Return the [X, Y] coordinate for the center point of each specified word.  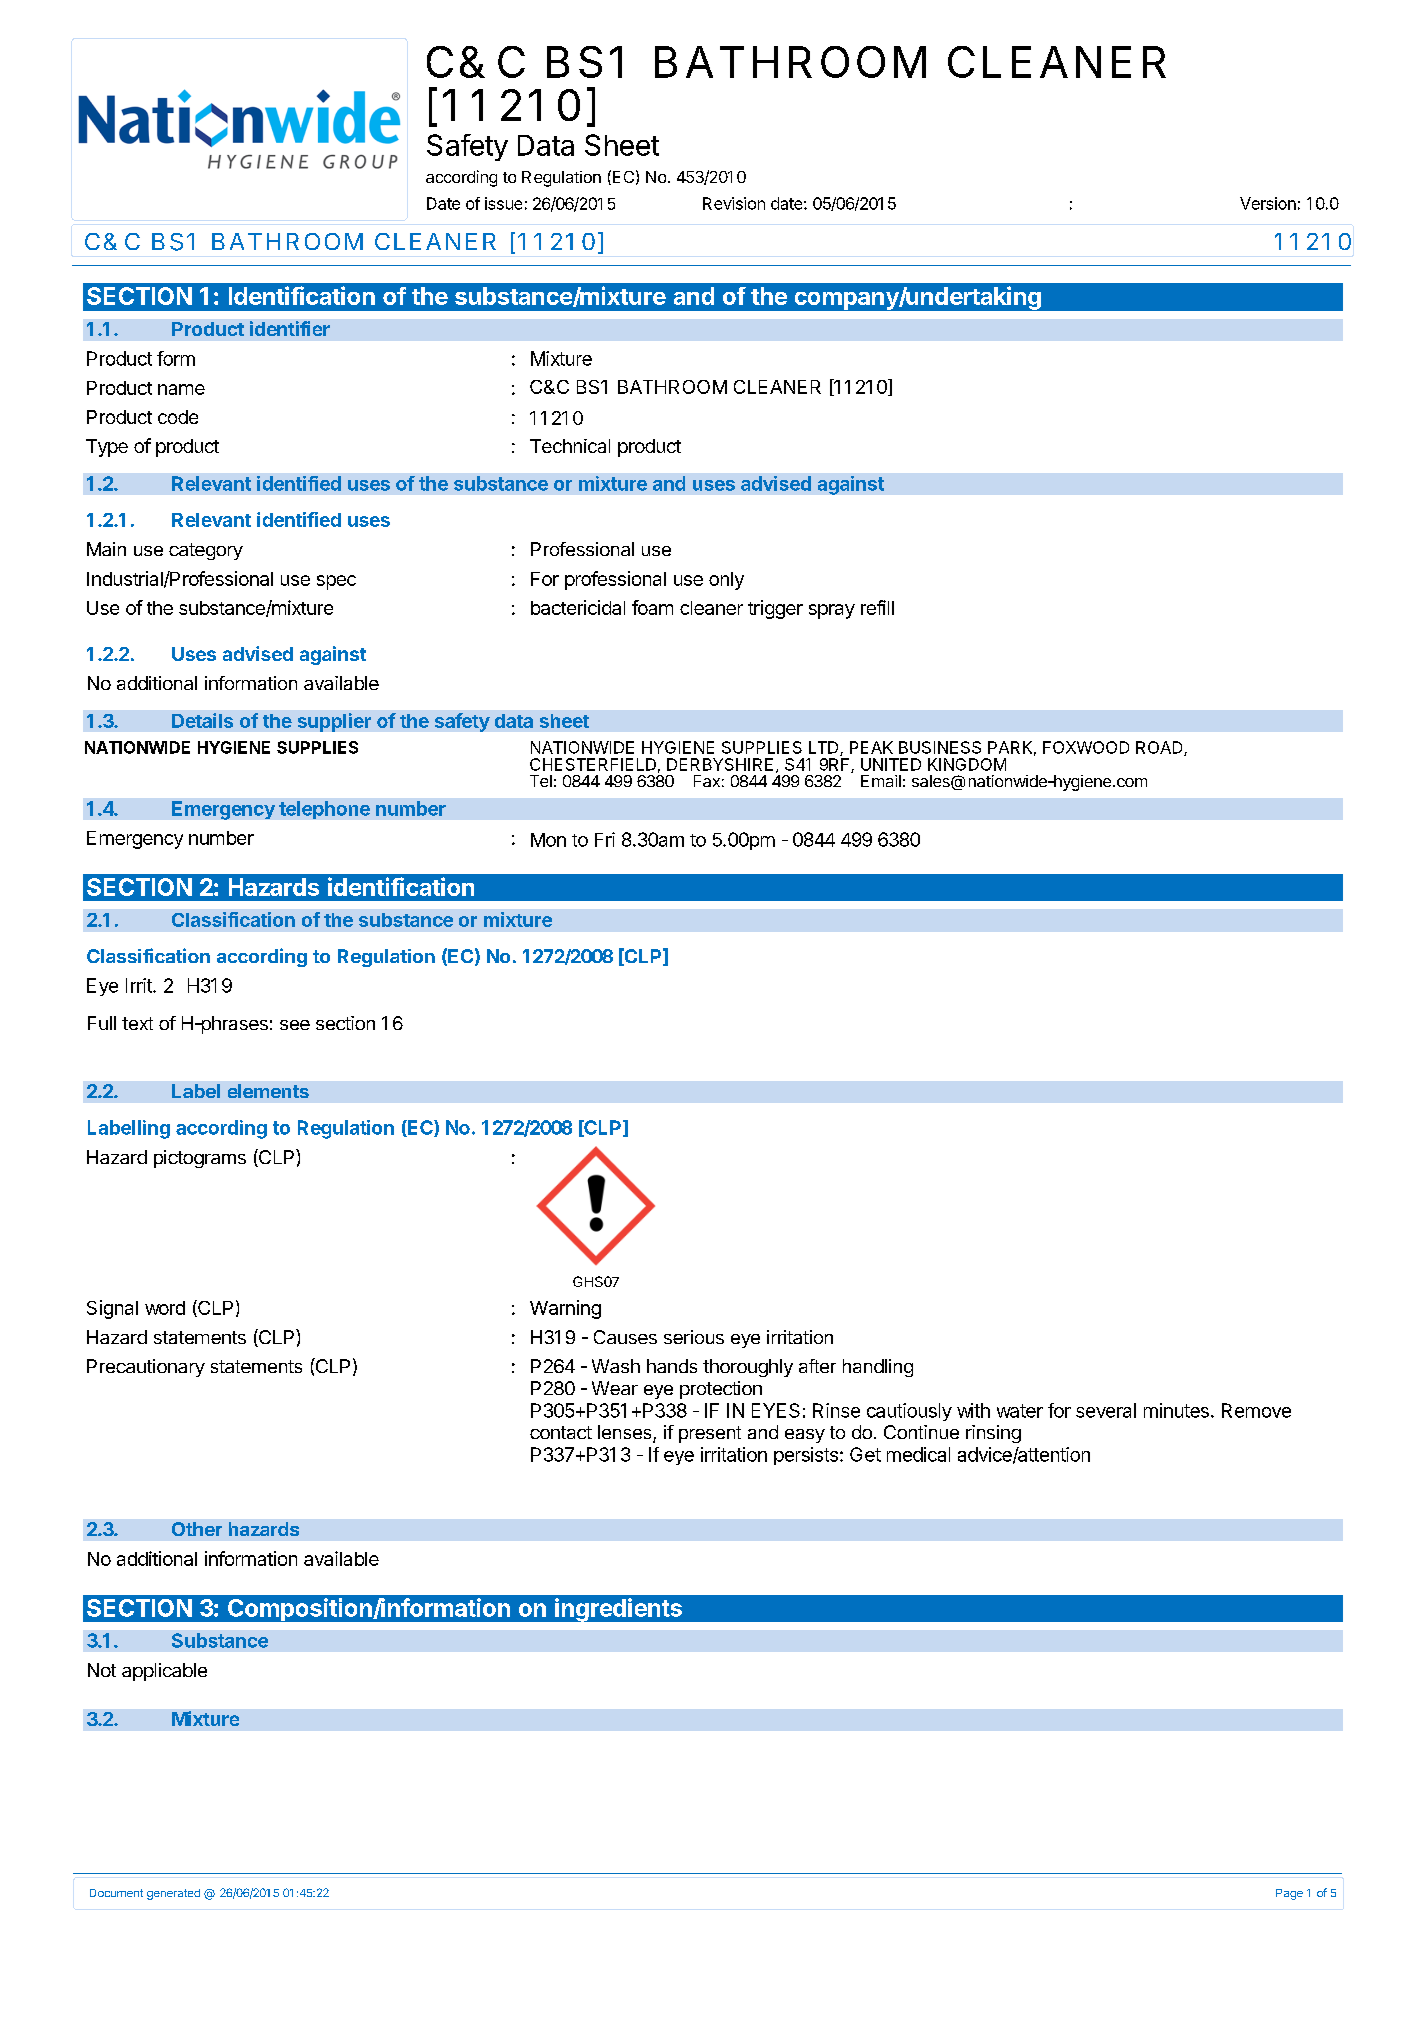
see [295, 1025]
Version [1268, 203]
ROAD [1160, 748]
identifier [290, 328]
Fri [605, 839]
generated [173, 1894]
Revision [734, 203]
